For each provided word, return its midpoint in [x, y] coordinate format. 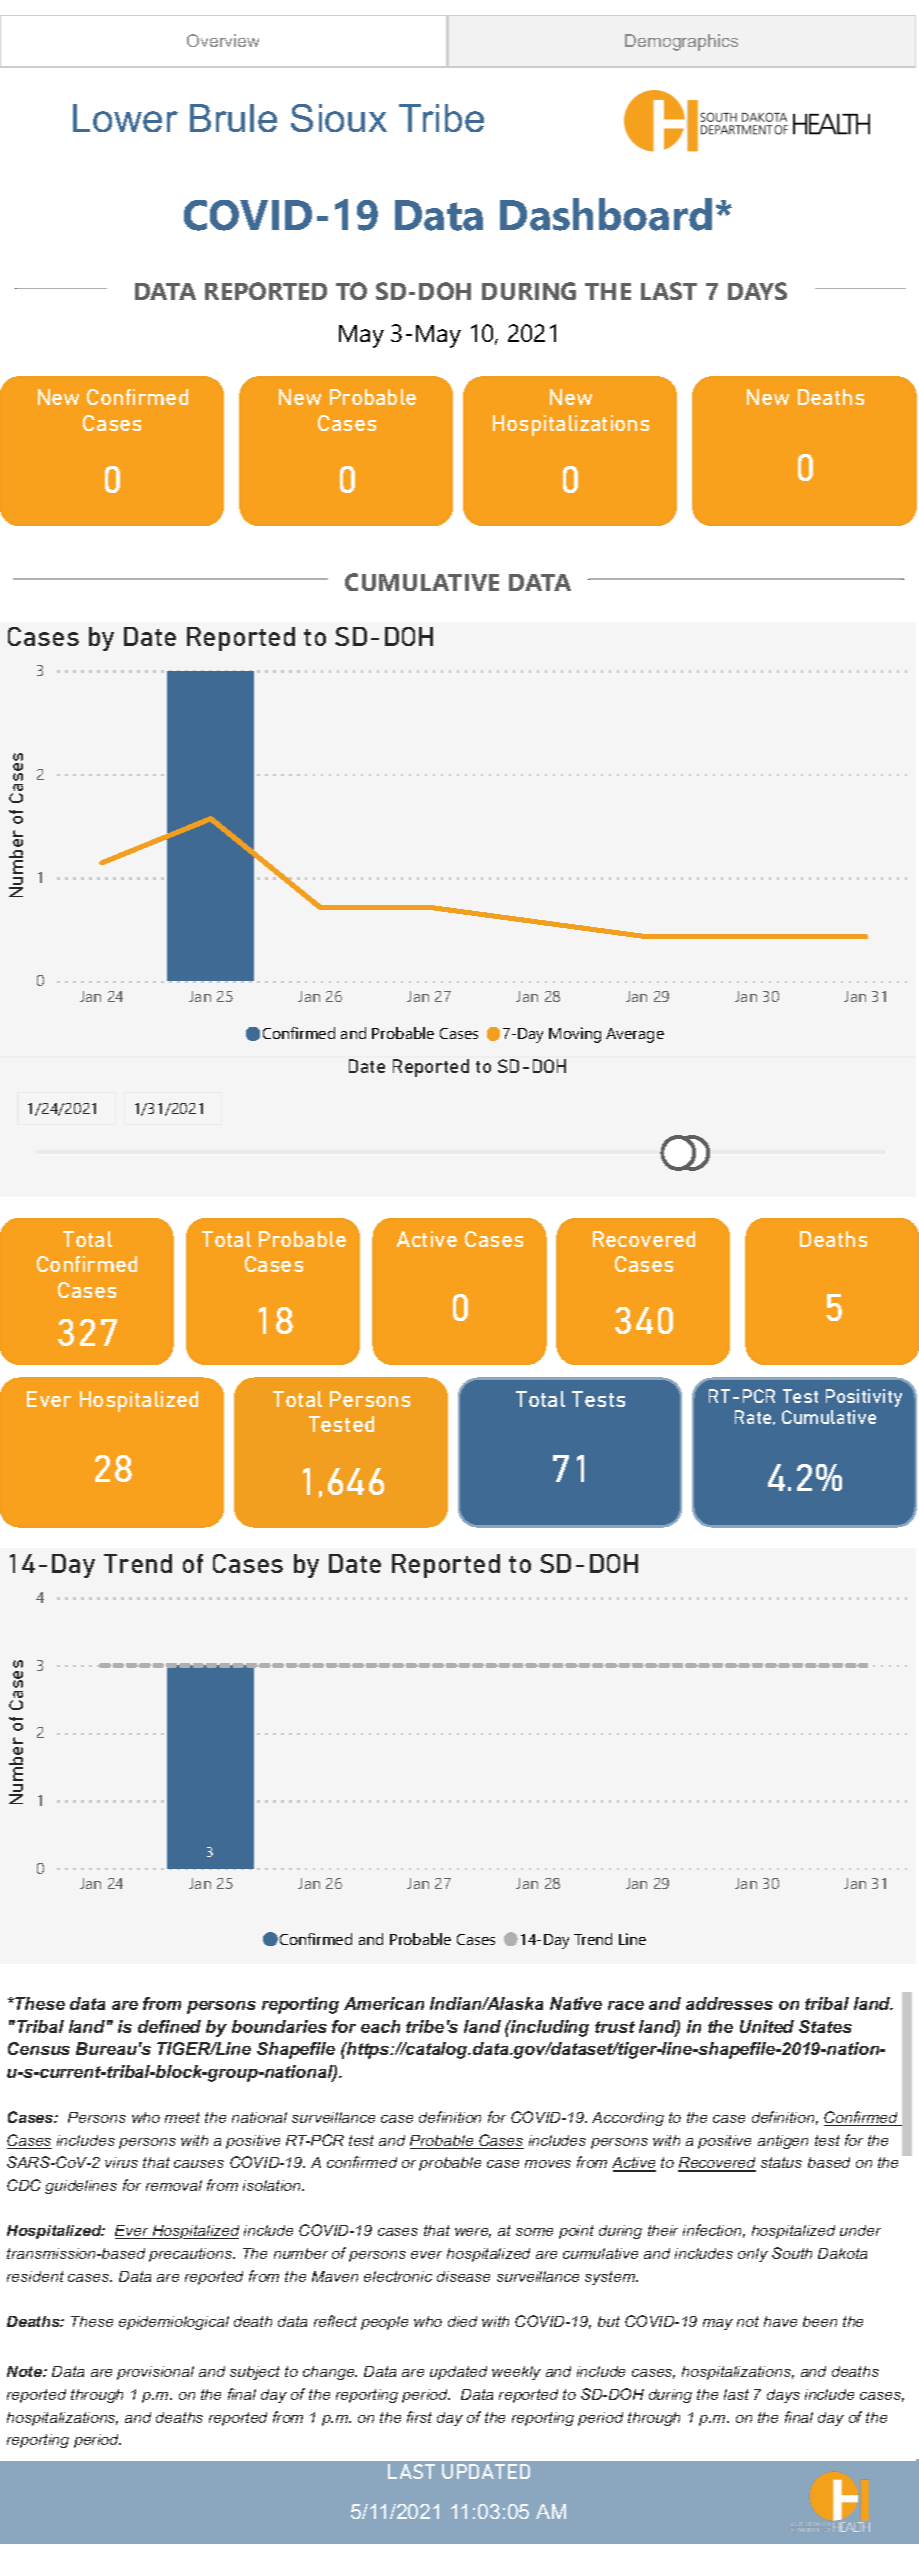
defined [169, 2026]
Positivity [864, 1398]
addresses [729, 2003]
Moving [575, 1035]
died [462, 2321]
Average [635, 1035]
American [384, 2003]
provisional [155, 2373]
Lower [125, 118]
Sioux [339, 118]
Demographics [681, 42]
